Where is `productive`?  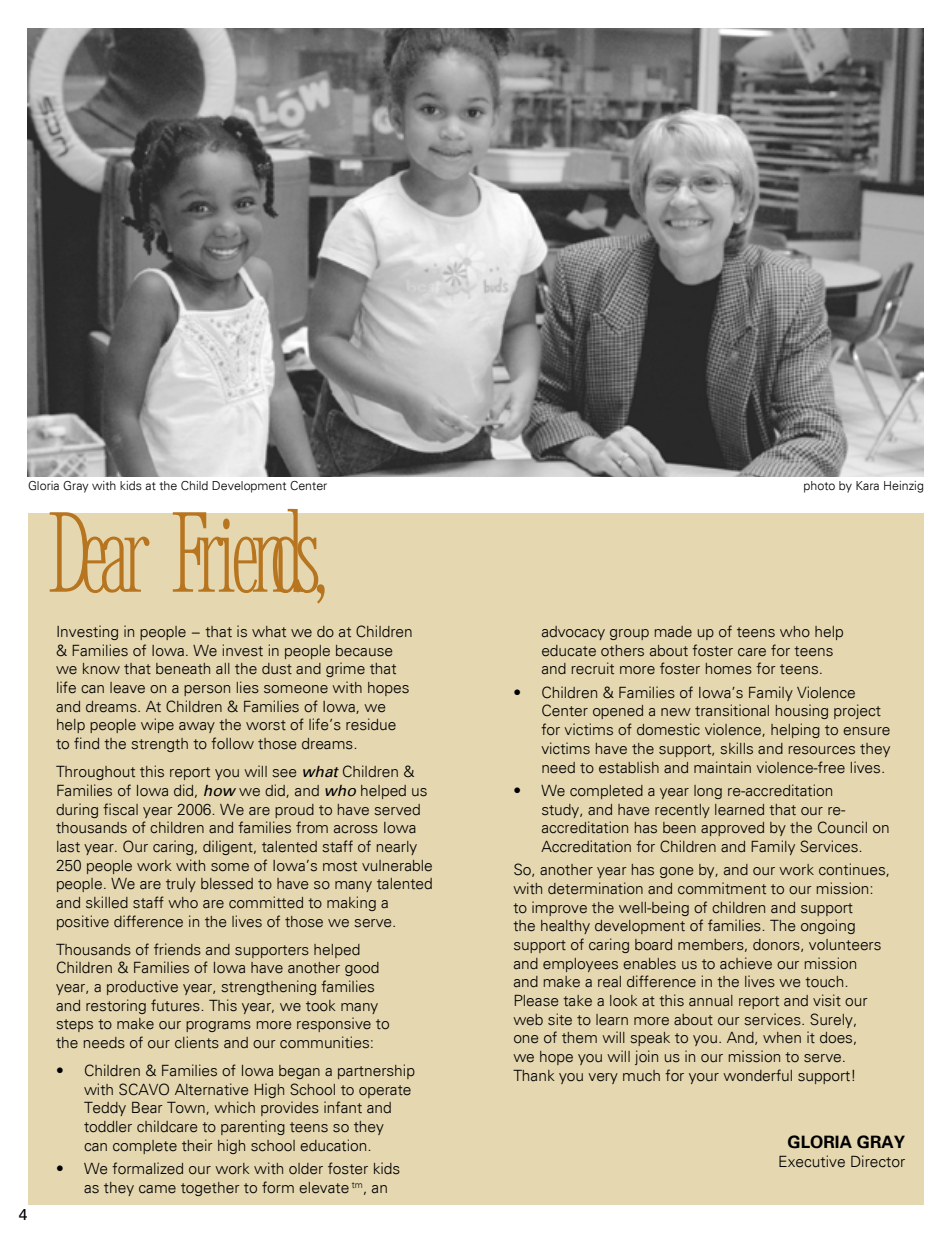
productive is located at coordinates (142, 987).
